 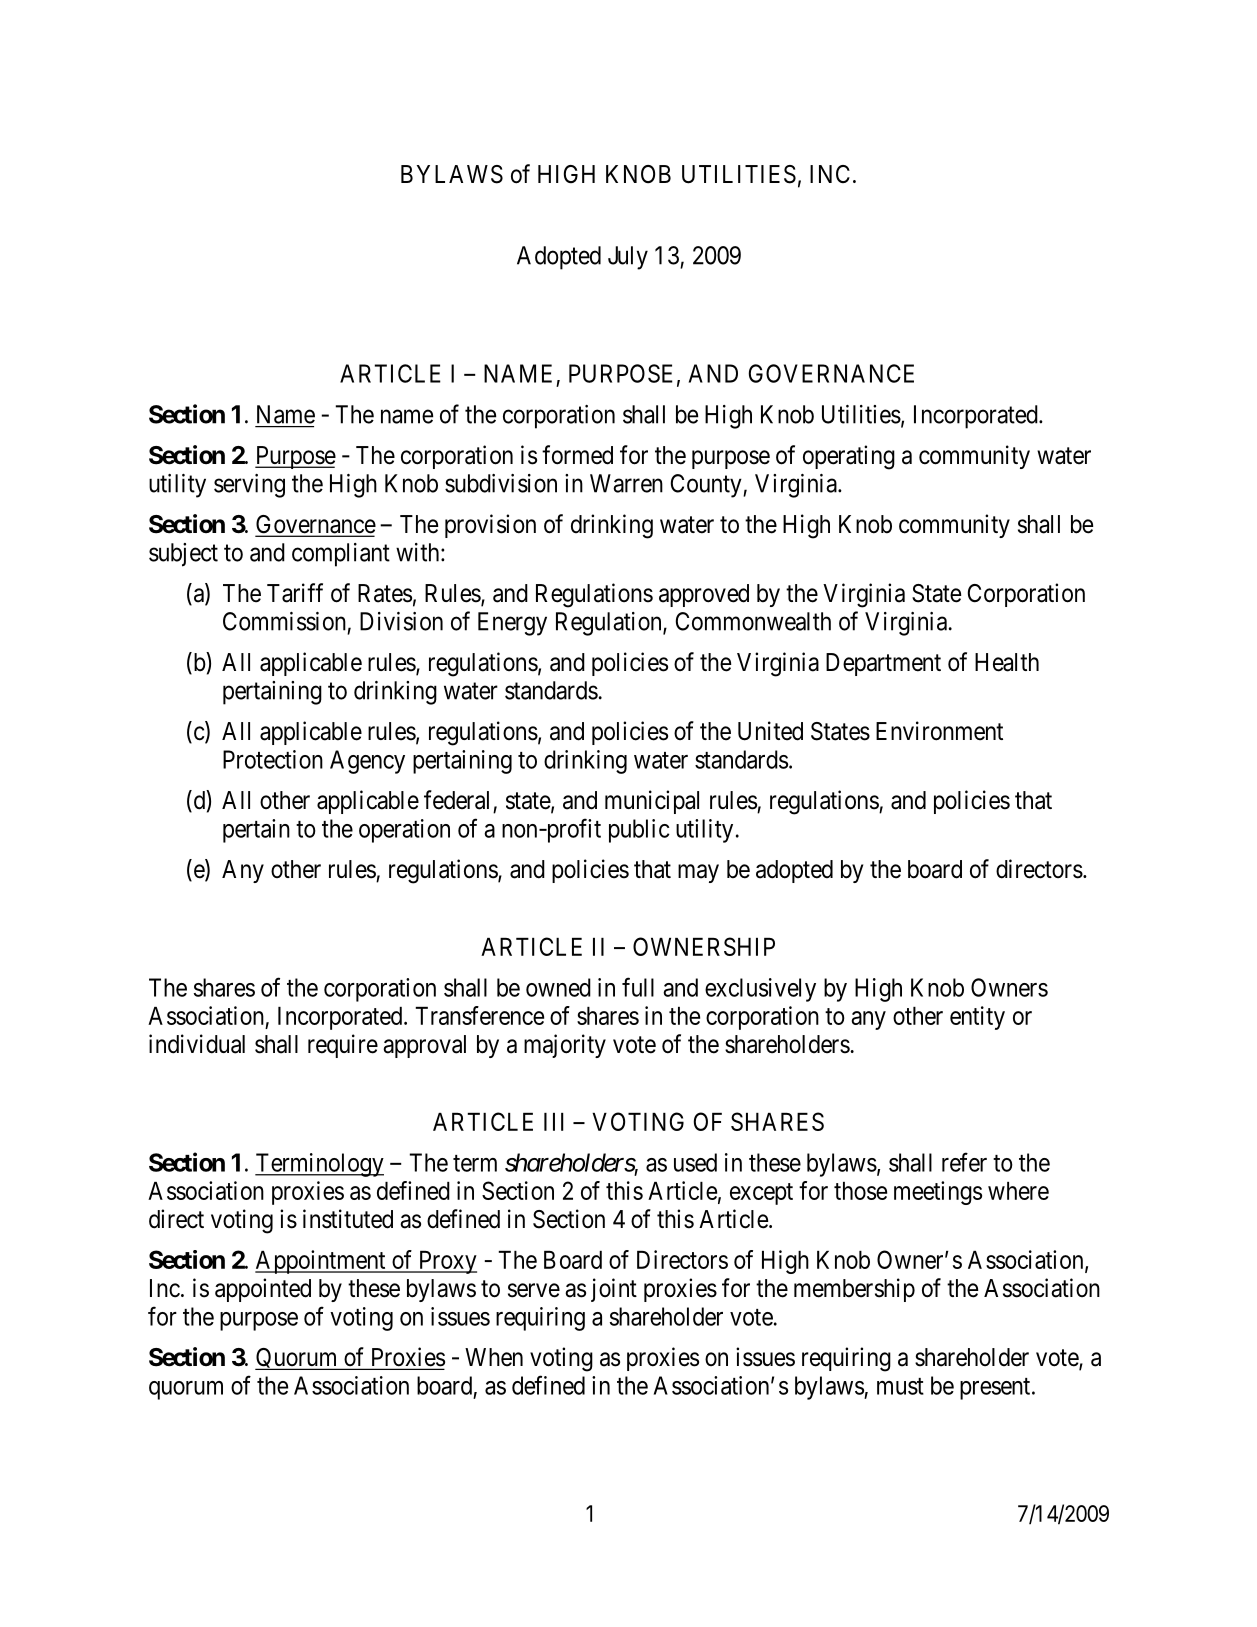 What do you see at coordinates (614, 1290) in the screenshot?
I see `joint` at bounding box center [614, 1290].
